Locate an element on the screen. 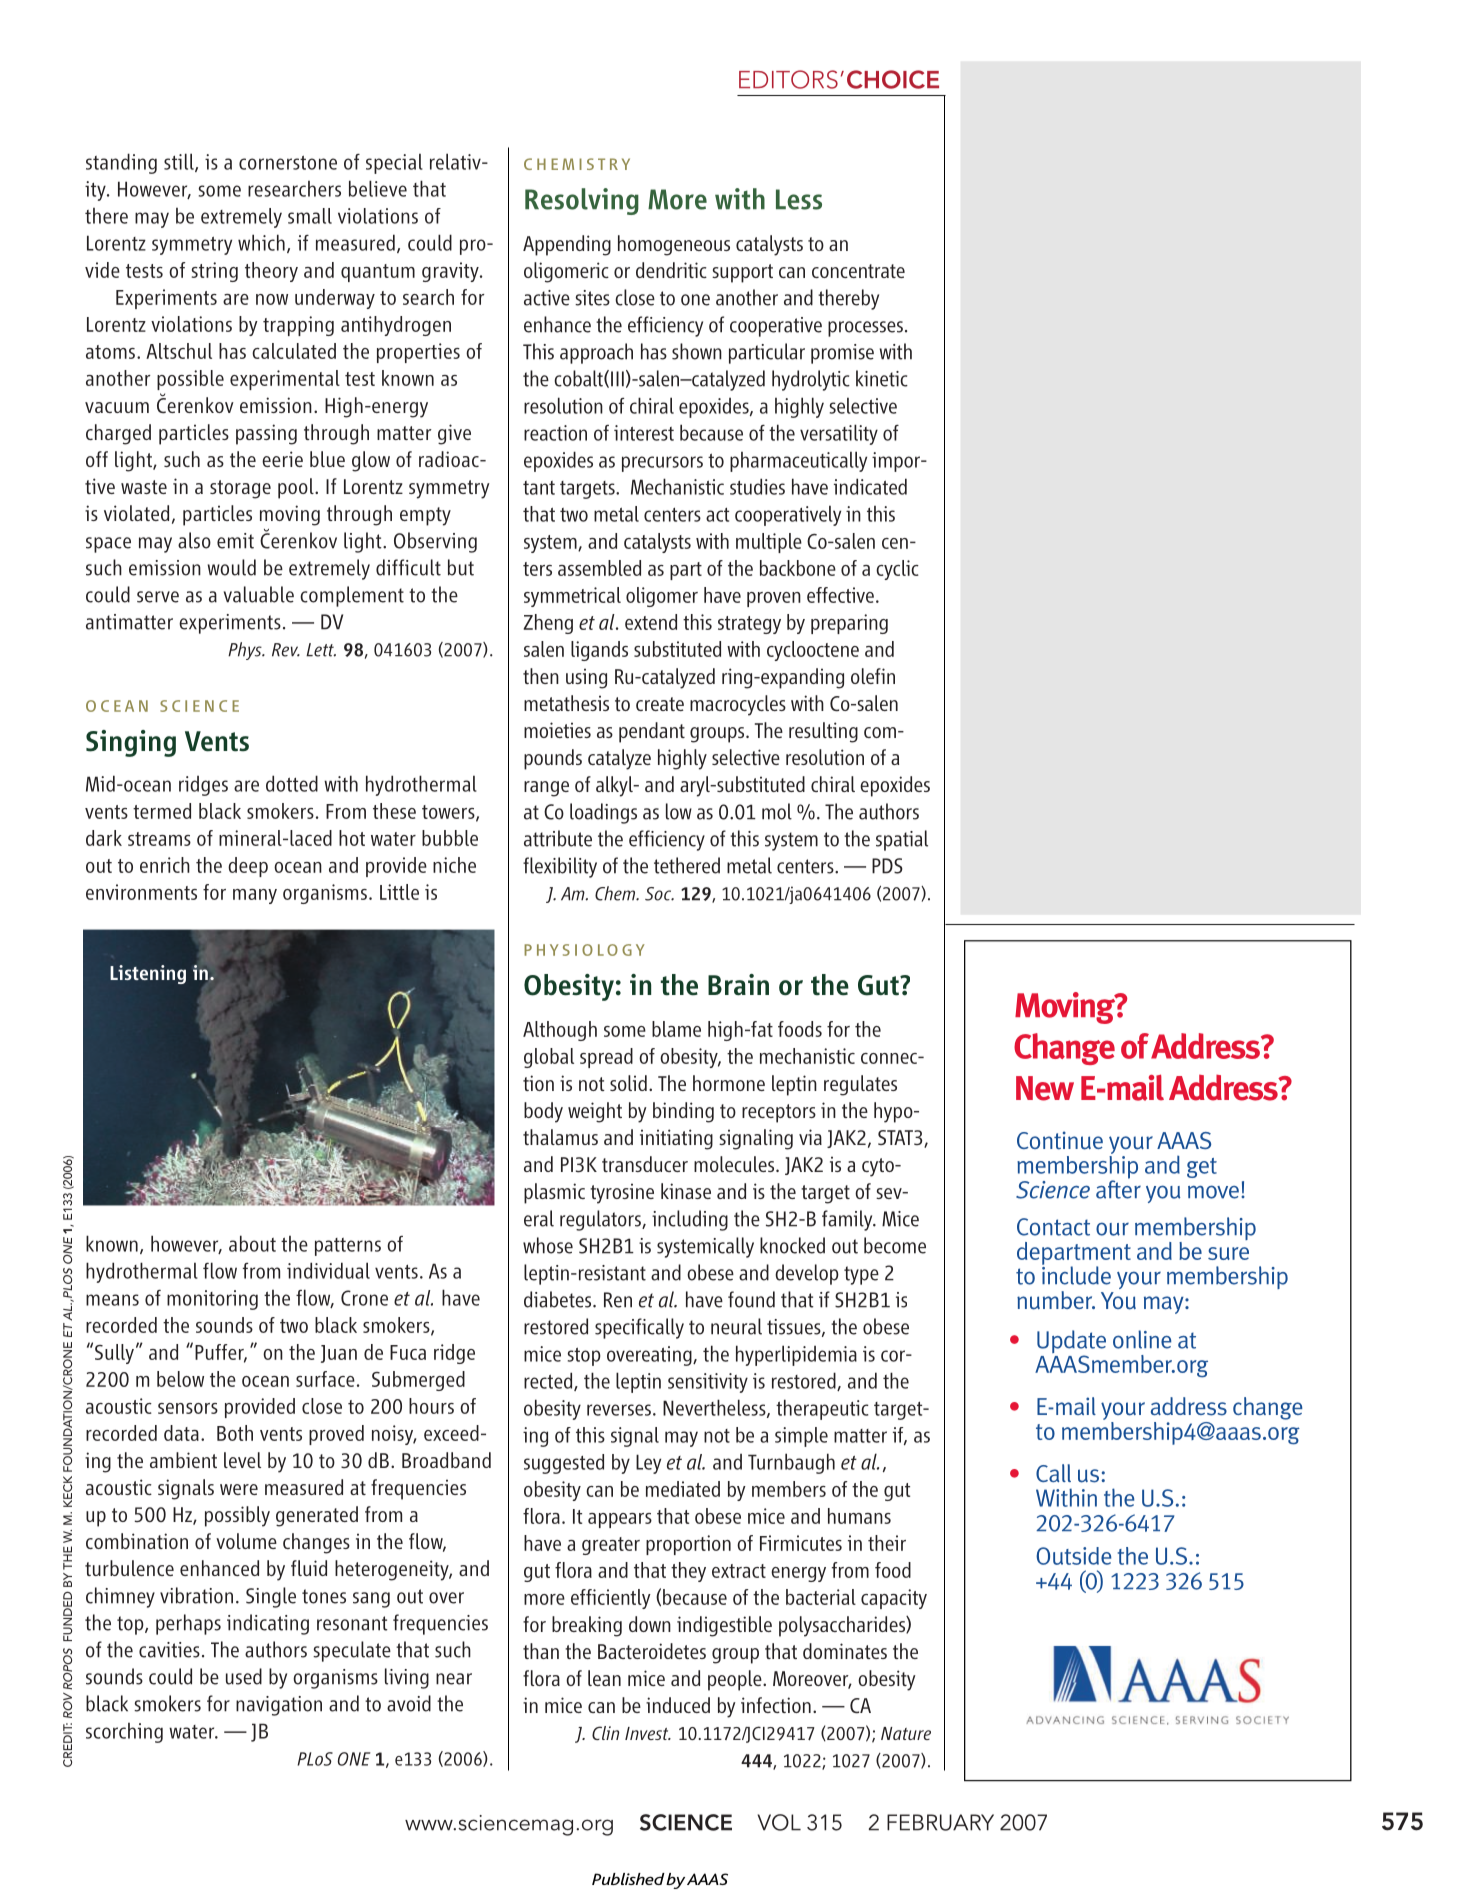 The height and width of the screenshot is (1894, 1461). homogeneous is located at coordinates (674, 245).
